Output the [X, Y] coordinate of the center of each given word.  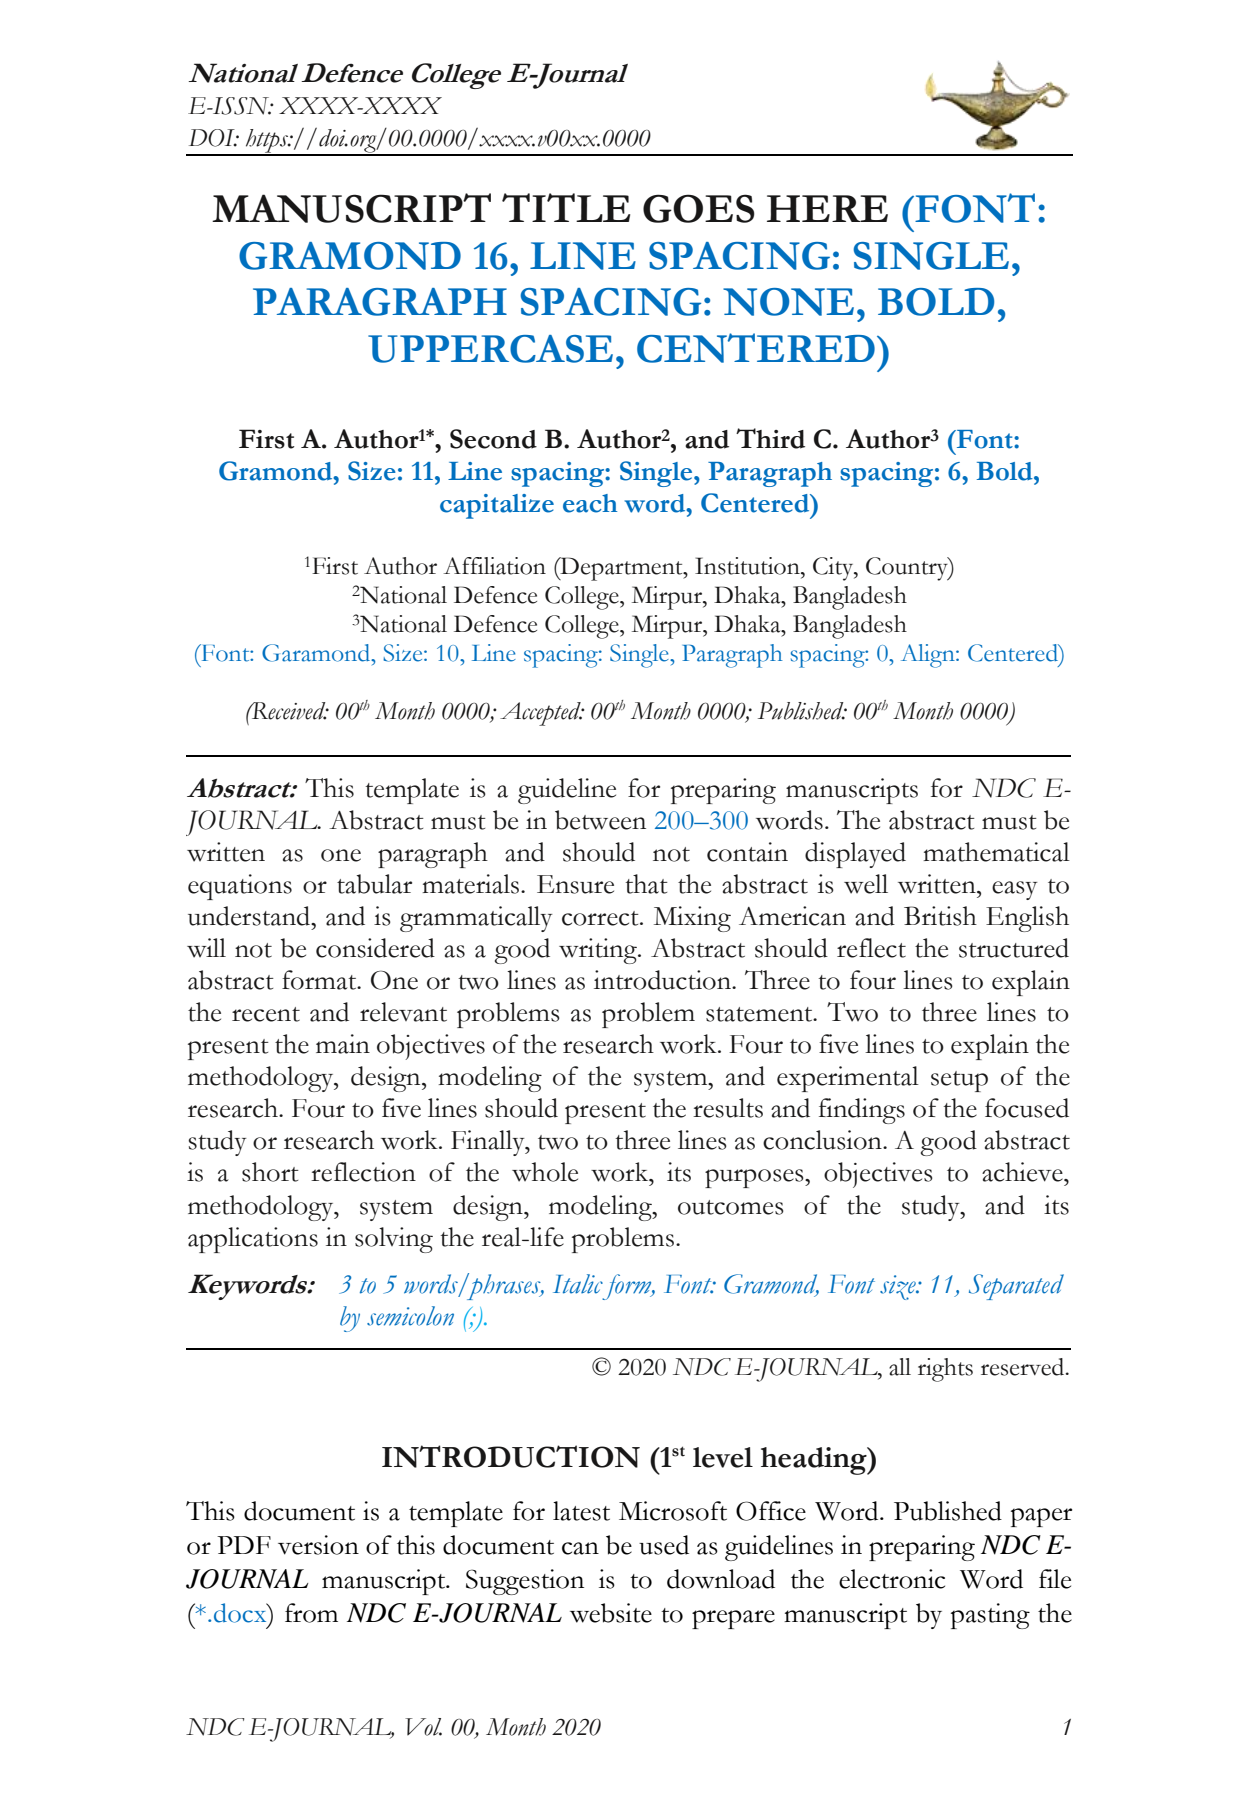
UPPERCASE [490, 349]
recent [266, 1014]
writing [599, 951]
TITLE [566, 207]
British [940, 916]
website [611, 1613]
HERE [827, 208]
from [311, 1613]
